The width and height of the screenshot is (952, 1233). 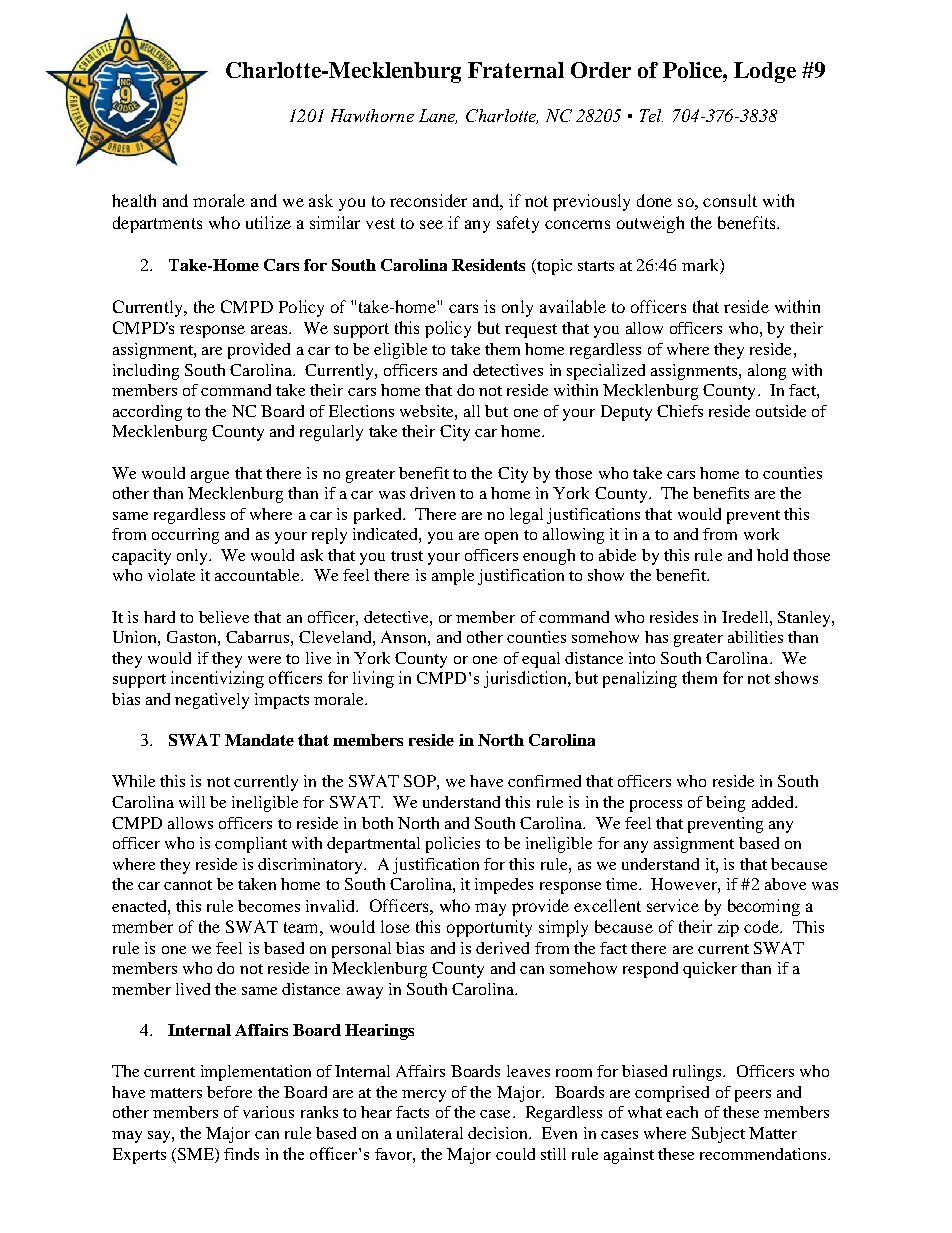 What do you see at coordinates (134, 200) in the screenshot?
I see `health` at bounding box center [134, 200].
